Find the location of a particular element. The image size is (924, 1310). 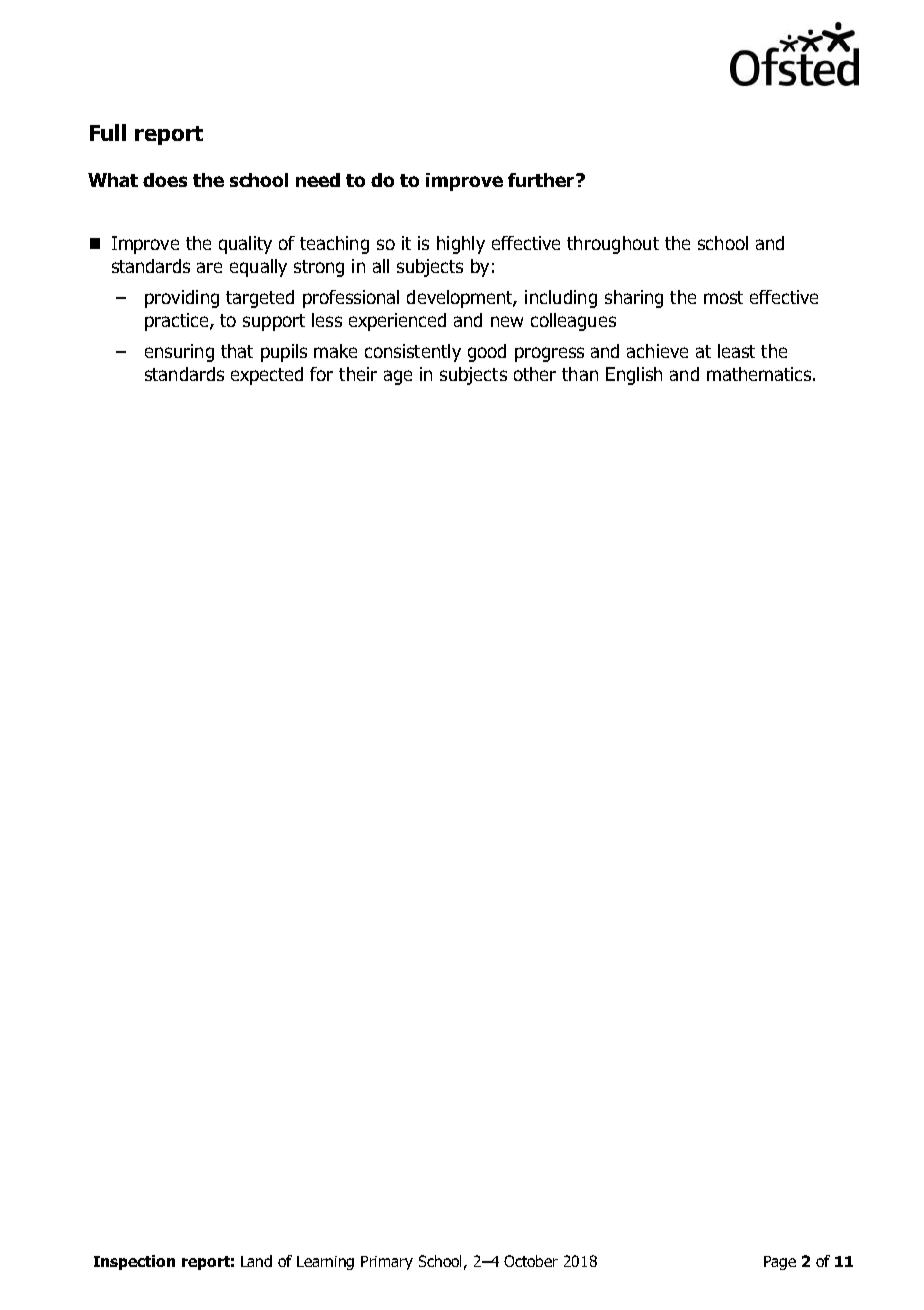

throughout is located at coordinates (613, 245).
